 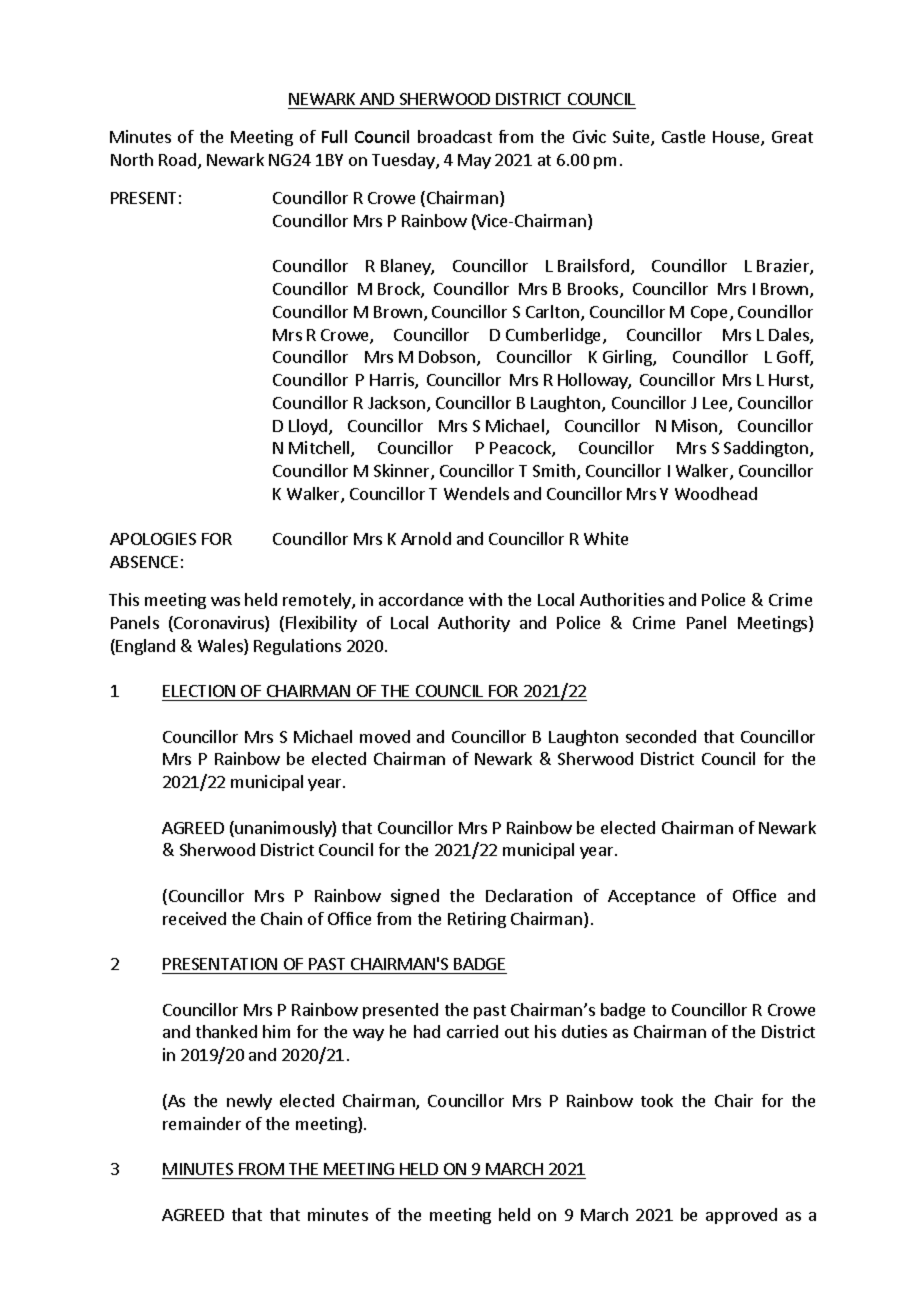 I want to click on approved, so click(x=741, y=1216).
